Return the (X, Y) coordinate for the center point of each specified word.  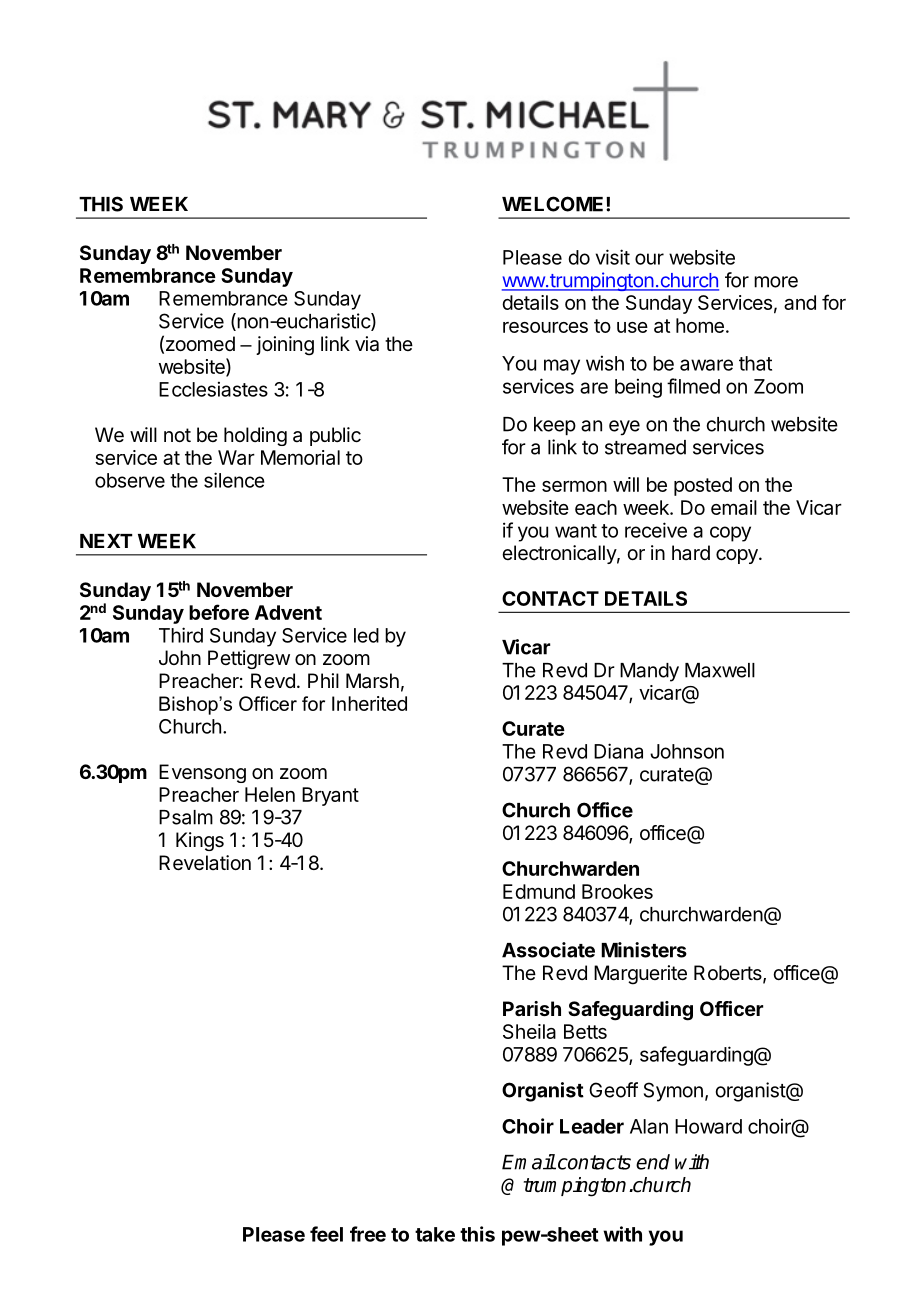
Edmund (539, 891)
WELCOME (552, 204)
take (435, 1234)
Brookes (617, 891)
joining (285, 346)
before (219, 612)
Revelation (205, 863)
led (366, 635)
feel (326, 1234)
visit (613, 257)
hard (691, 552)
